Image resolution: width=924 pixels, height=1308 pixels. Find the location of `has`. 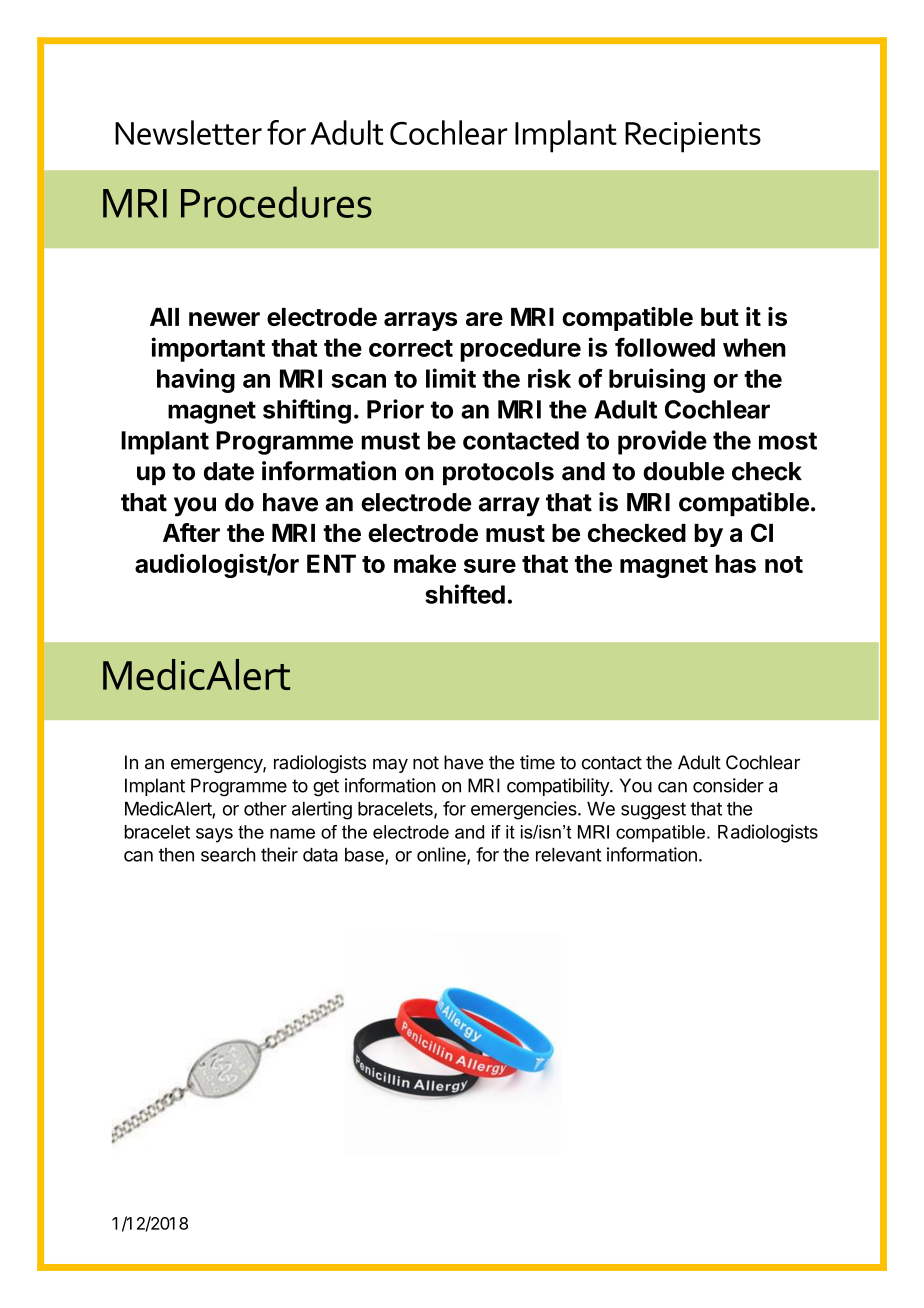

has is located at coordinates (735, 563).
